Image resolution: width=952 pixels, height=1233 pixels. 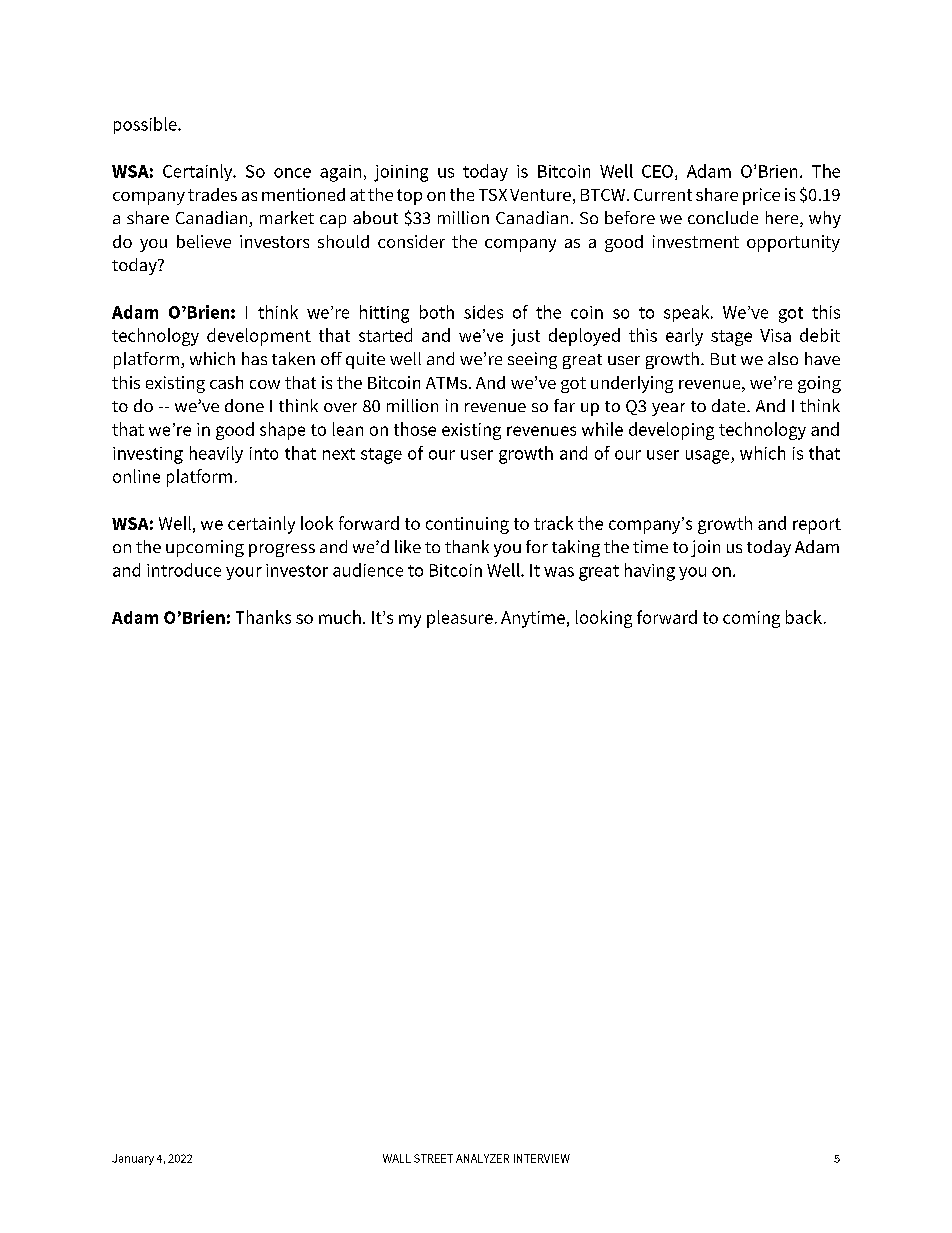 I want to click on ANALYZER, so click(x=482, y=1158).
